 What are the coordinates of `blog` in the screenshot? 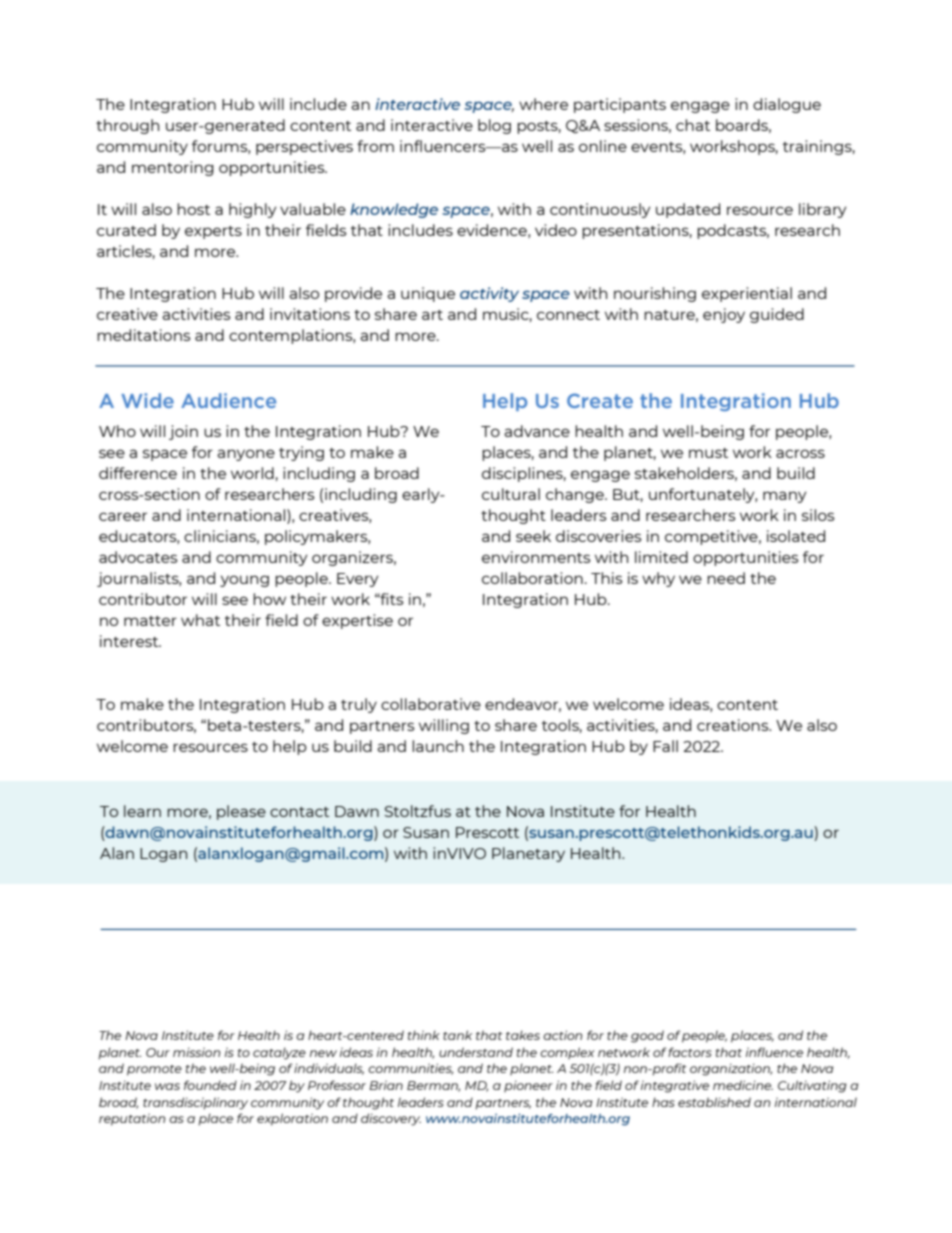 It's located at (494, 126).
